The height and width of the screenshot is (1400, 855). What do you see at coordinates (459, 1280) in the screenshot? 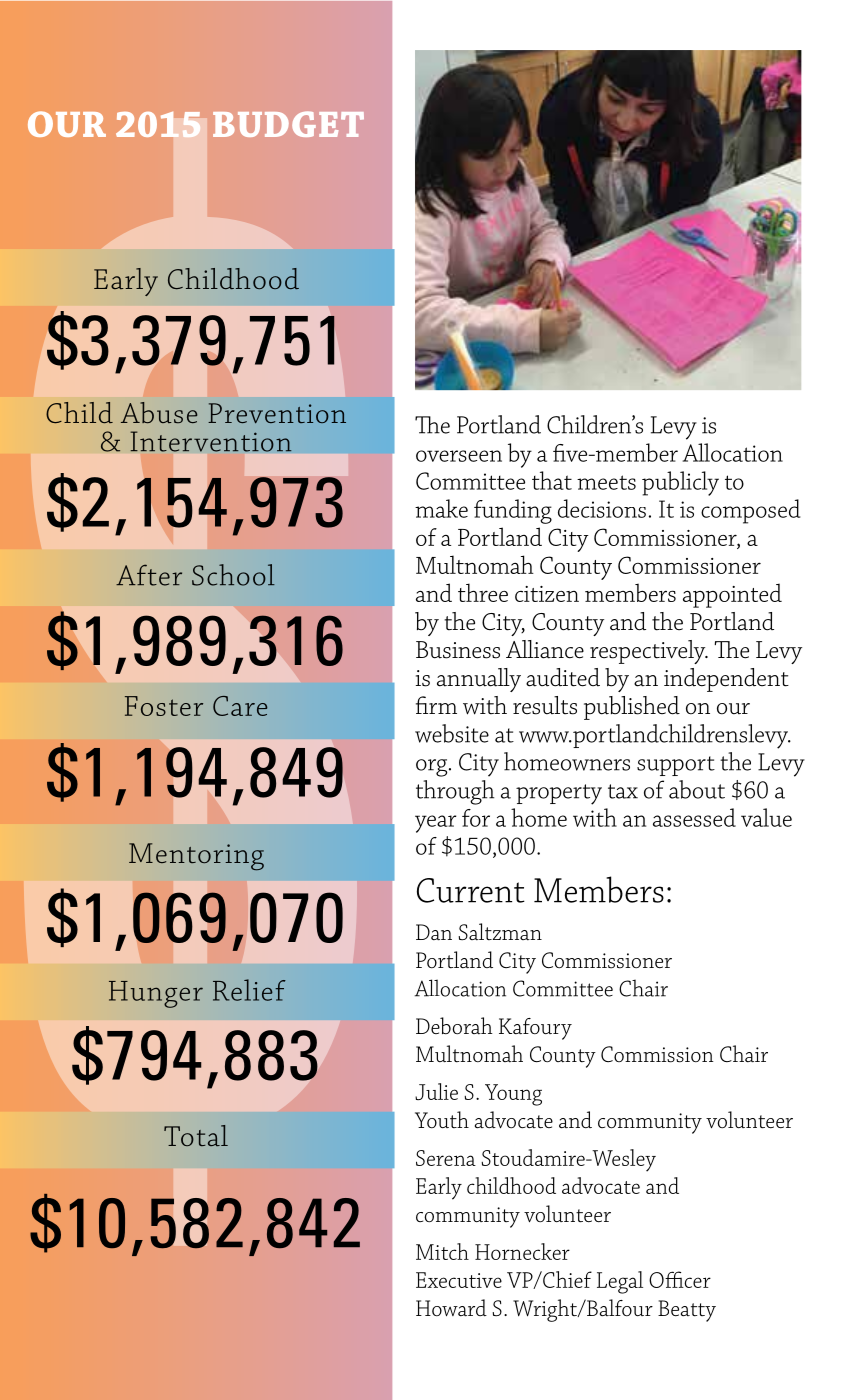
I see `Executive` at bounding box center [459, 1280].
